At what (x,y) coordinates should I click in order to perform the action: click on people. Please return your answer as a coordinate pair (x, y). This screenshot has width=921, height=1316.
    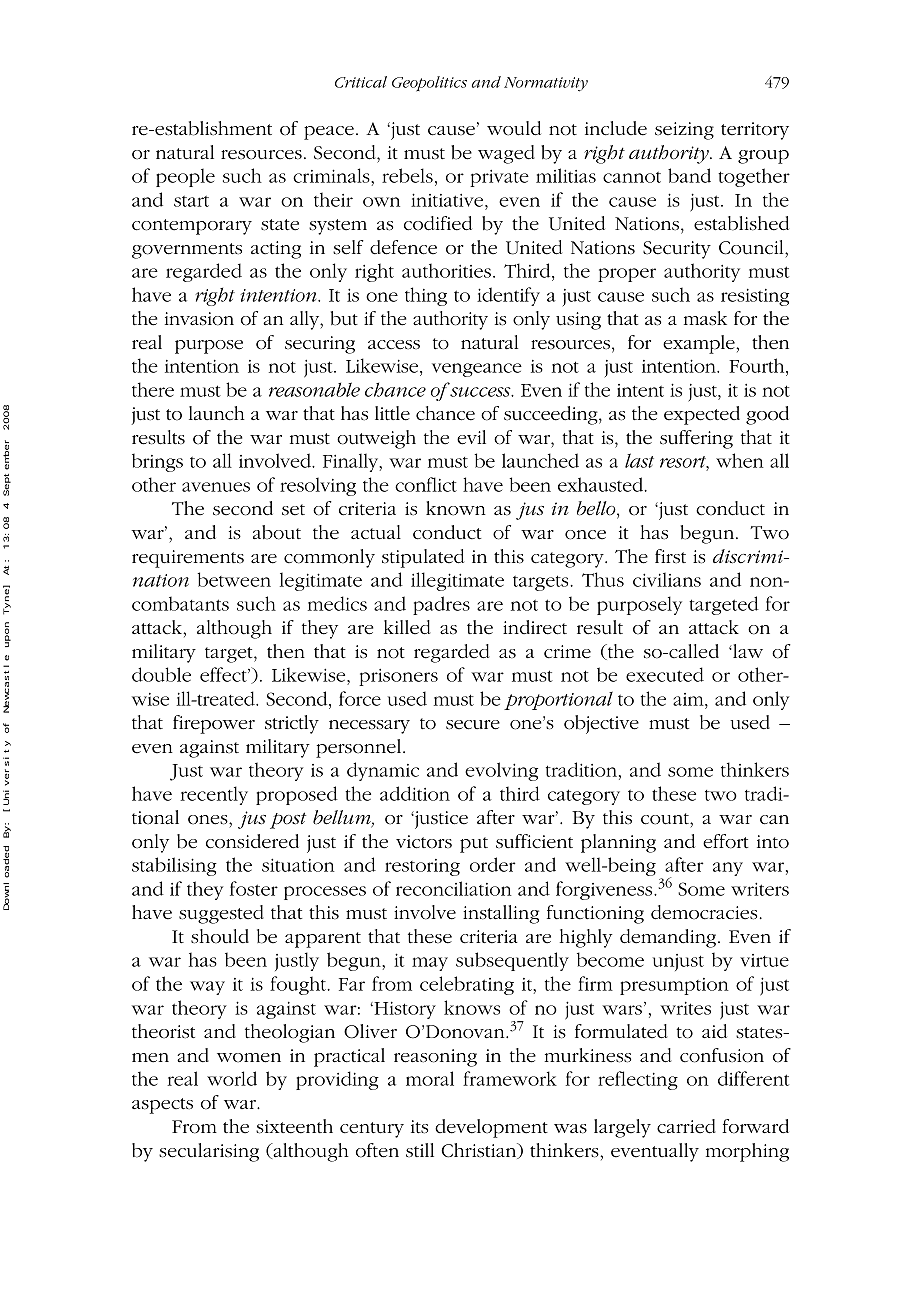
    Looking at the image, I should click on (185, 177).
